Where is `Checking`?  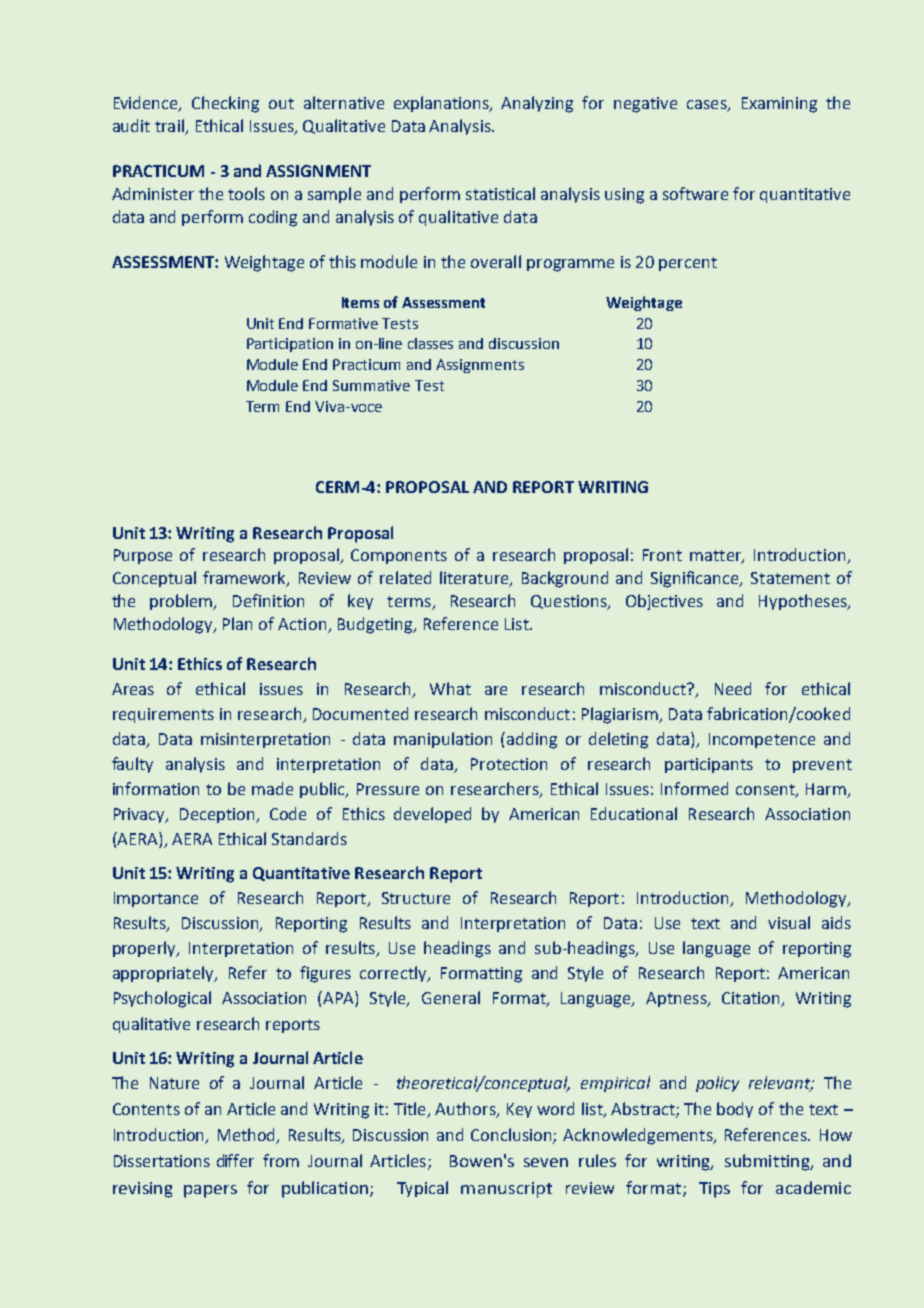
Checking is located at coordinates (225, 104).
